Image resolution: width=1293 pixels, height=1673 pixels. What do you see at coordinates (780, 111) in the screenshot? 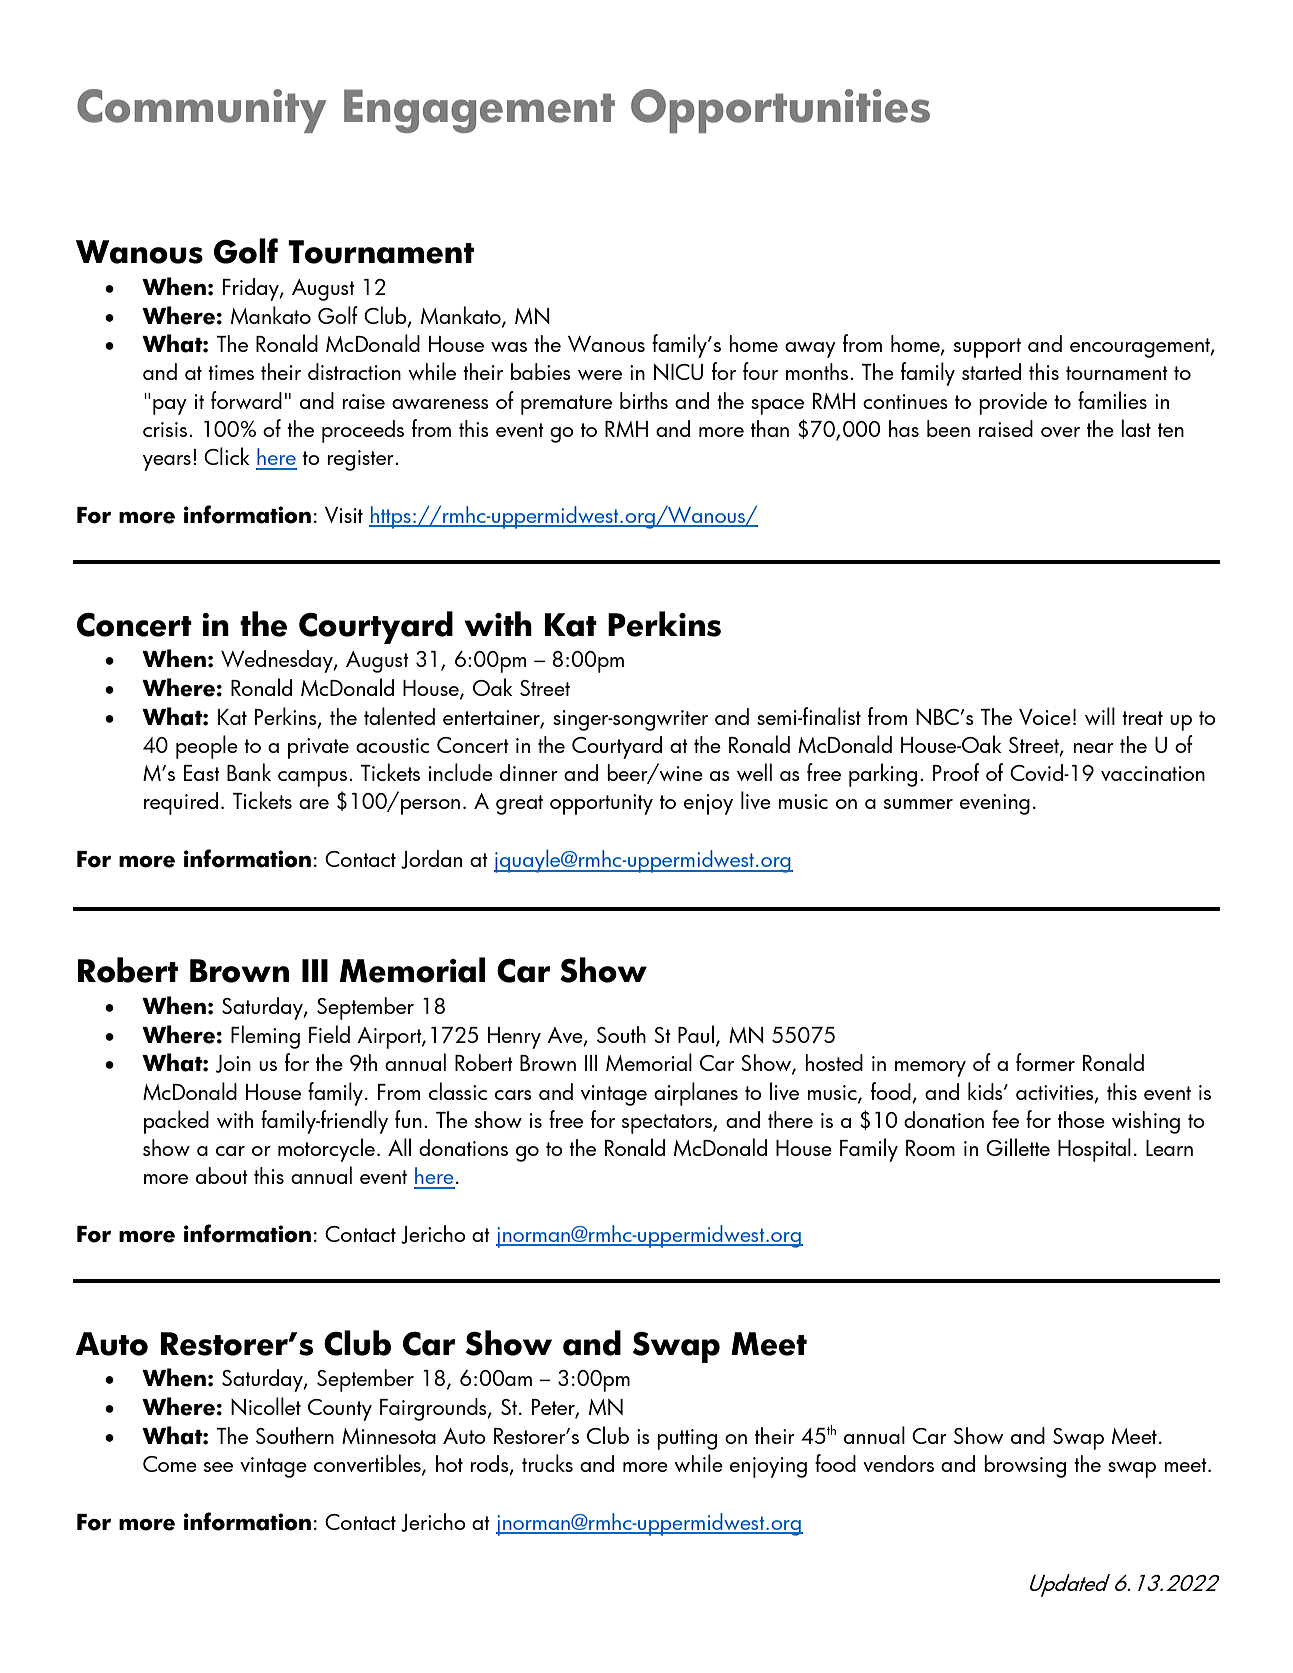
I see `Opportunities` at bounding box center [780, 111].
